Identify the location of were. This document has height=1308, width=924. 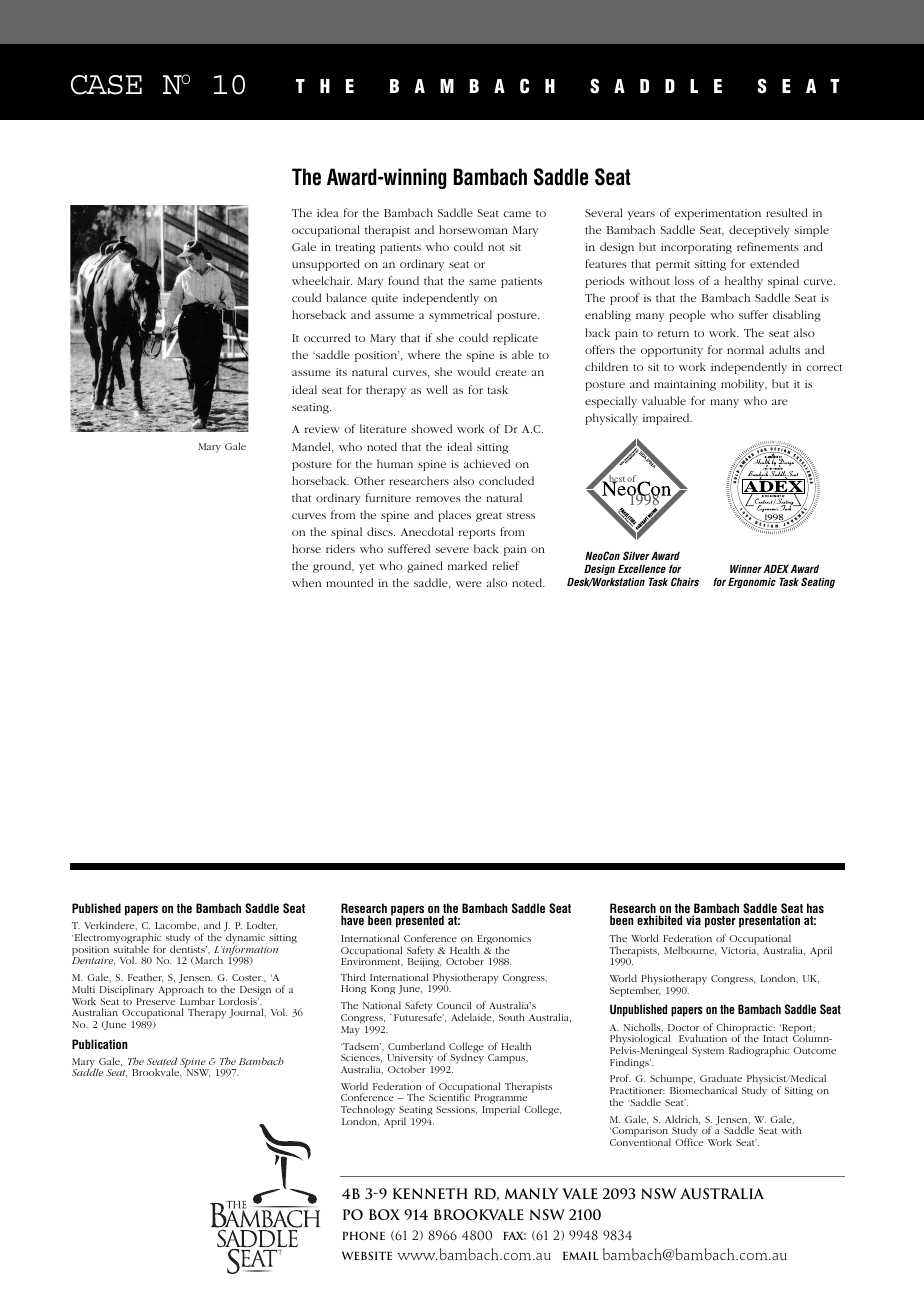
(469, 584).
